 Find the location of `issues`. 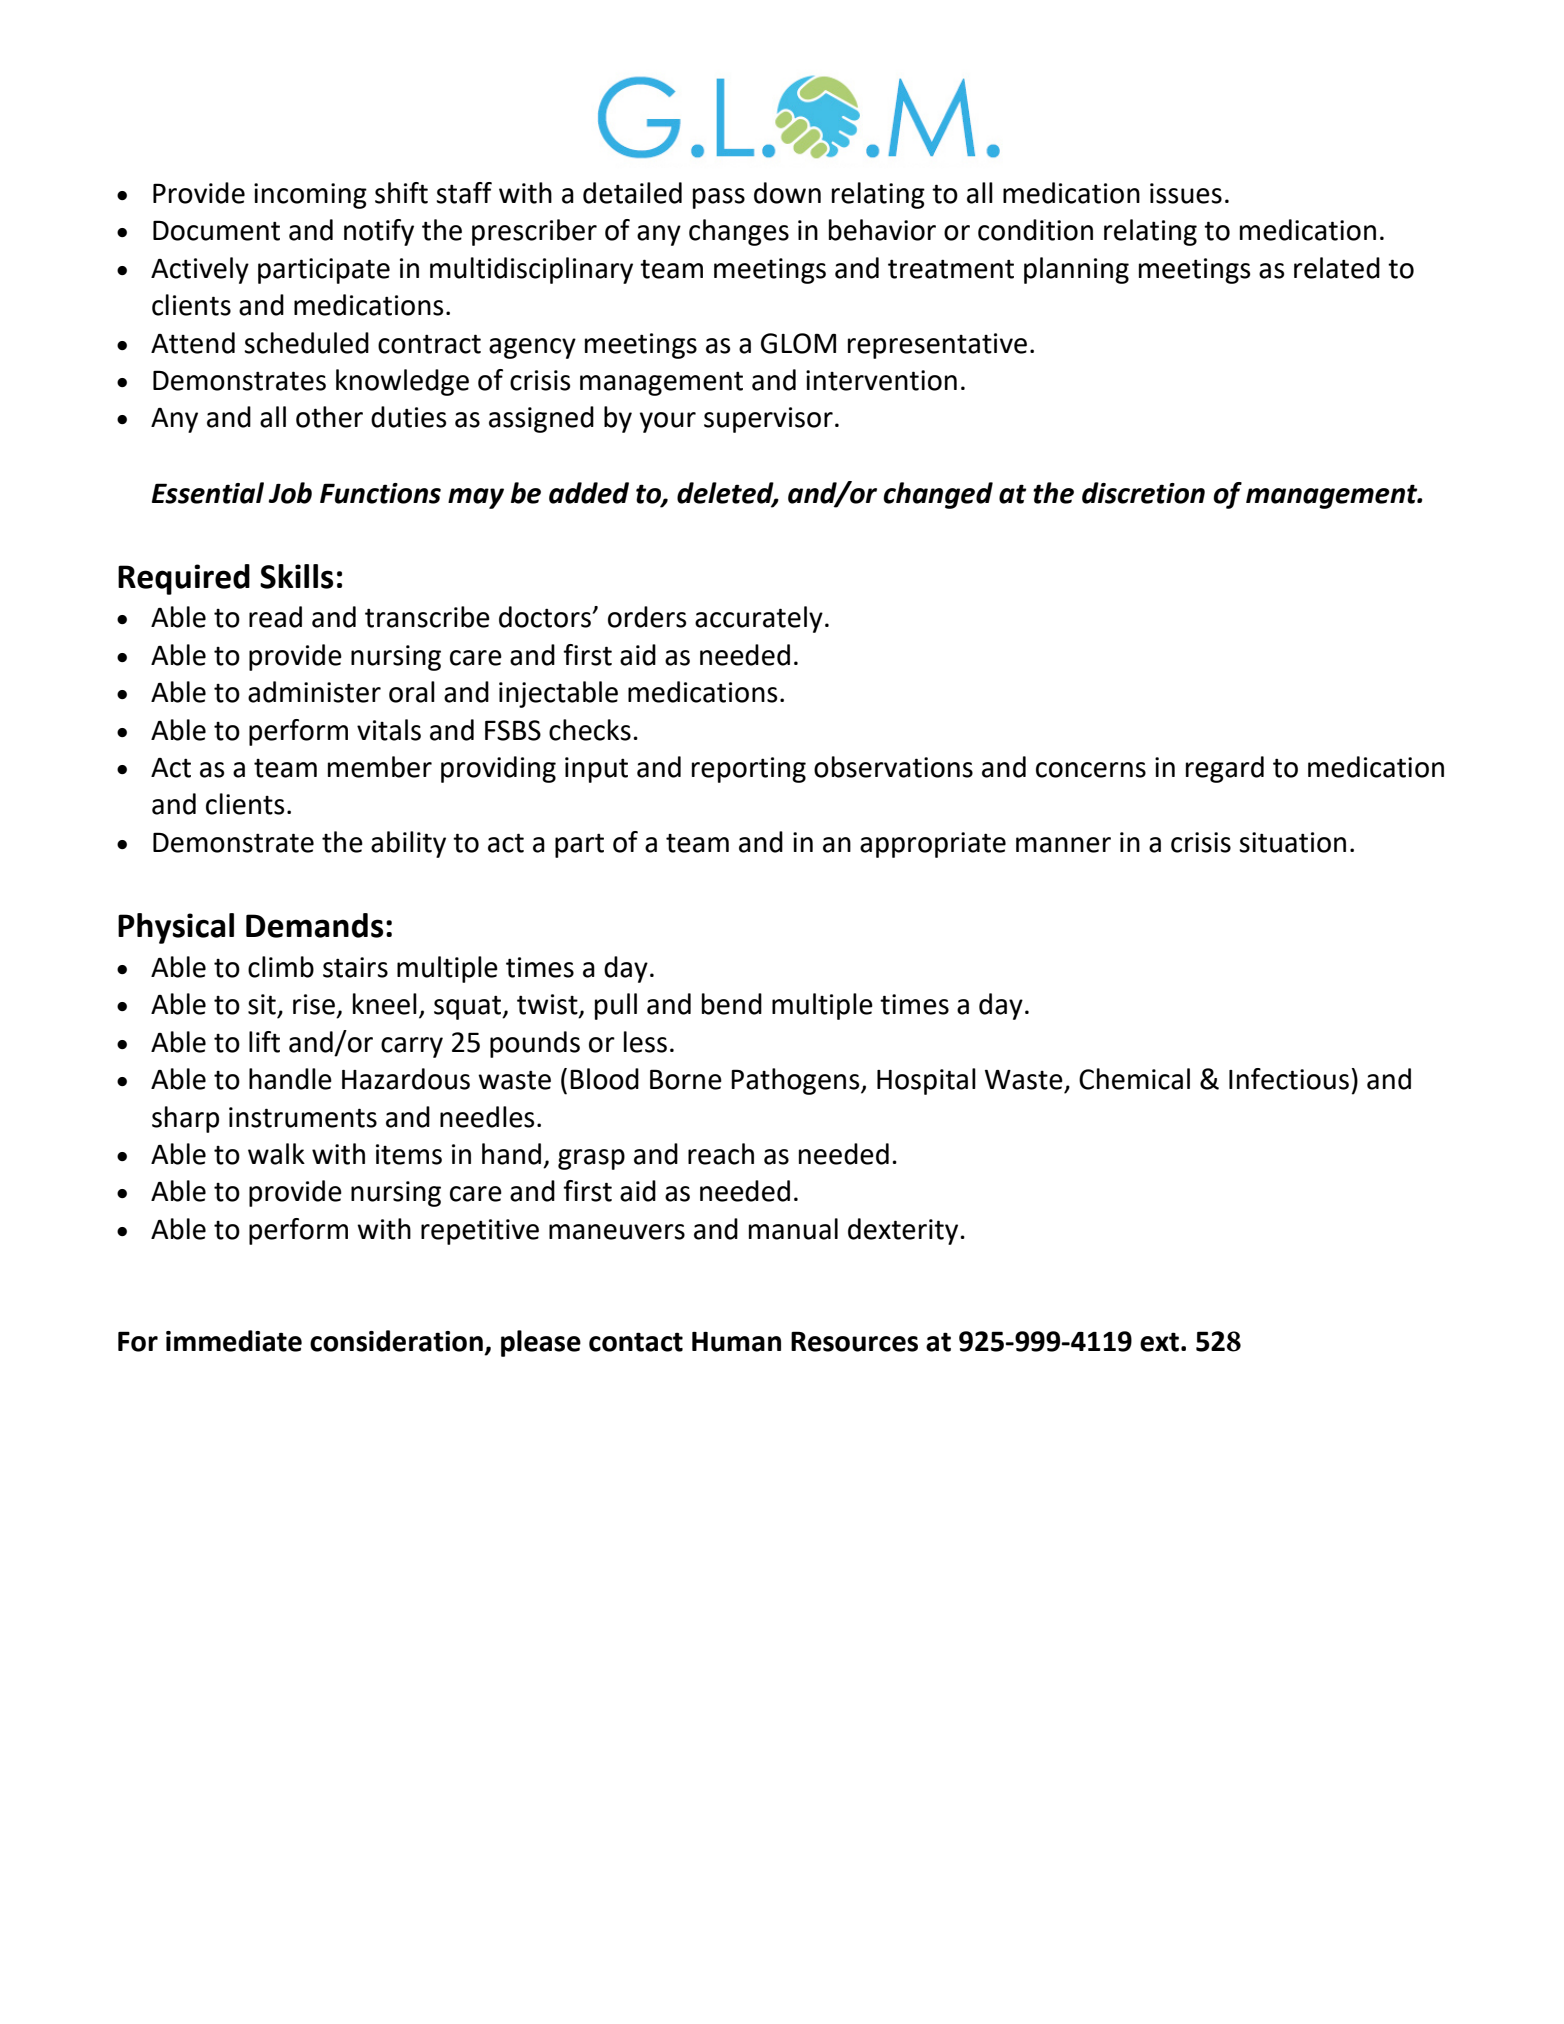

issues is located at coordinates (1186, 193).
